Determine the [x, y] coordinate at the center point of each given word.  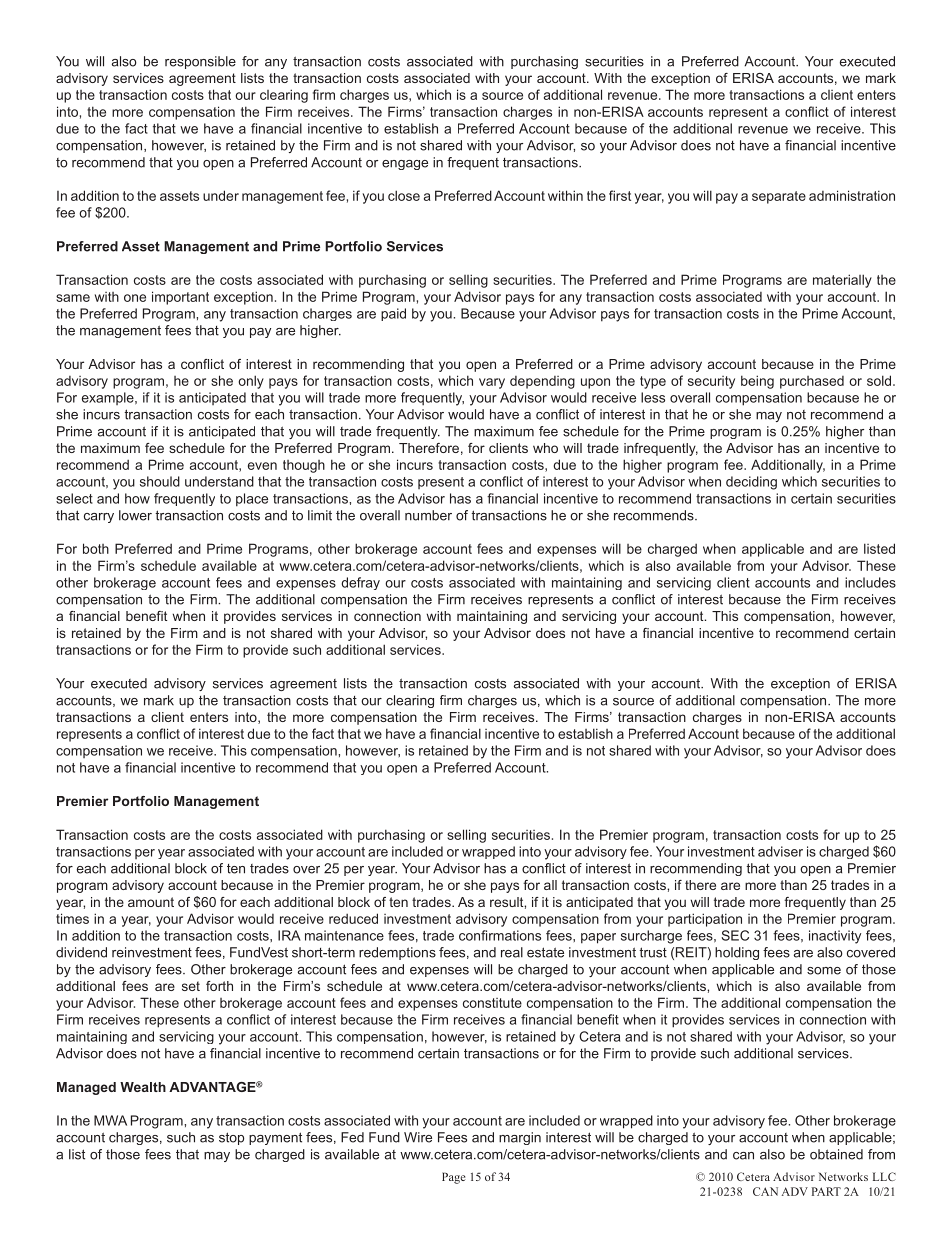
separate [779, 197]
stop [231, 1138]
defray [360, 583]
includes [870, 582]
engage [405, 165]
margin [520, 1138]
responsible [200, 62]
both [96, 548]
